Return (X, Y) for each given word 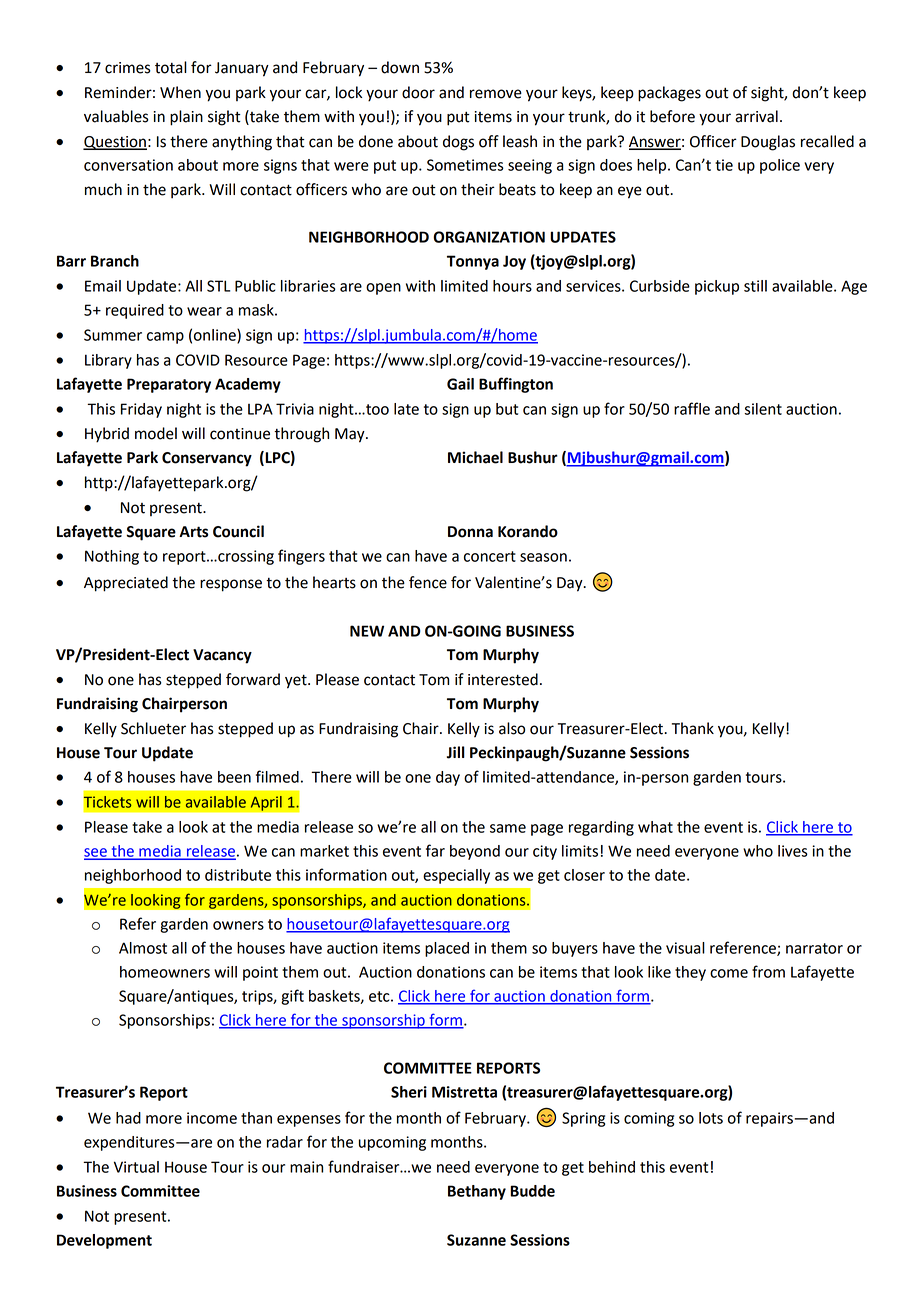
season (543, 557)
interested (503, 679)
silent (763, 409)
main (306, 1167)
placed (447, 949)
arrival (756, 116)
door (418, 92)
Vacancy (222, 656)
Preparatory (169, 385)
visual (685, 948)
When (180, 92)
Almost (143, 948)
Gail (460, 384)
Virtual (136, 1167)
